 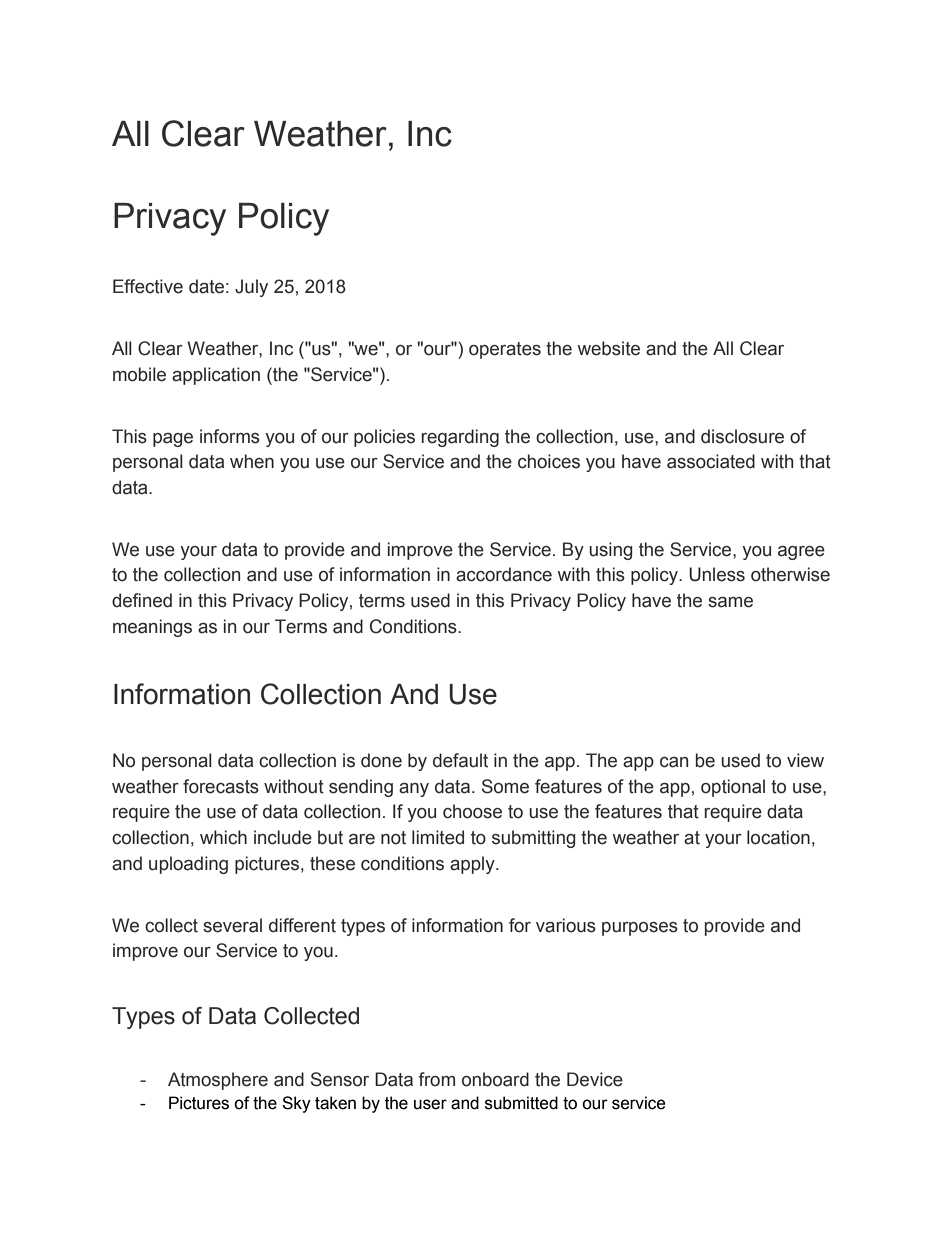 What do you see at coordinates (505, 350) in the screenshot?
I see `operates` at bounding box center [505, 350].
